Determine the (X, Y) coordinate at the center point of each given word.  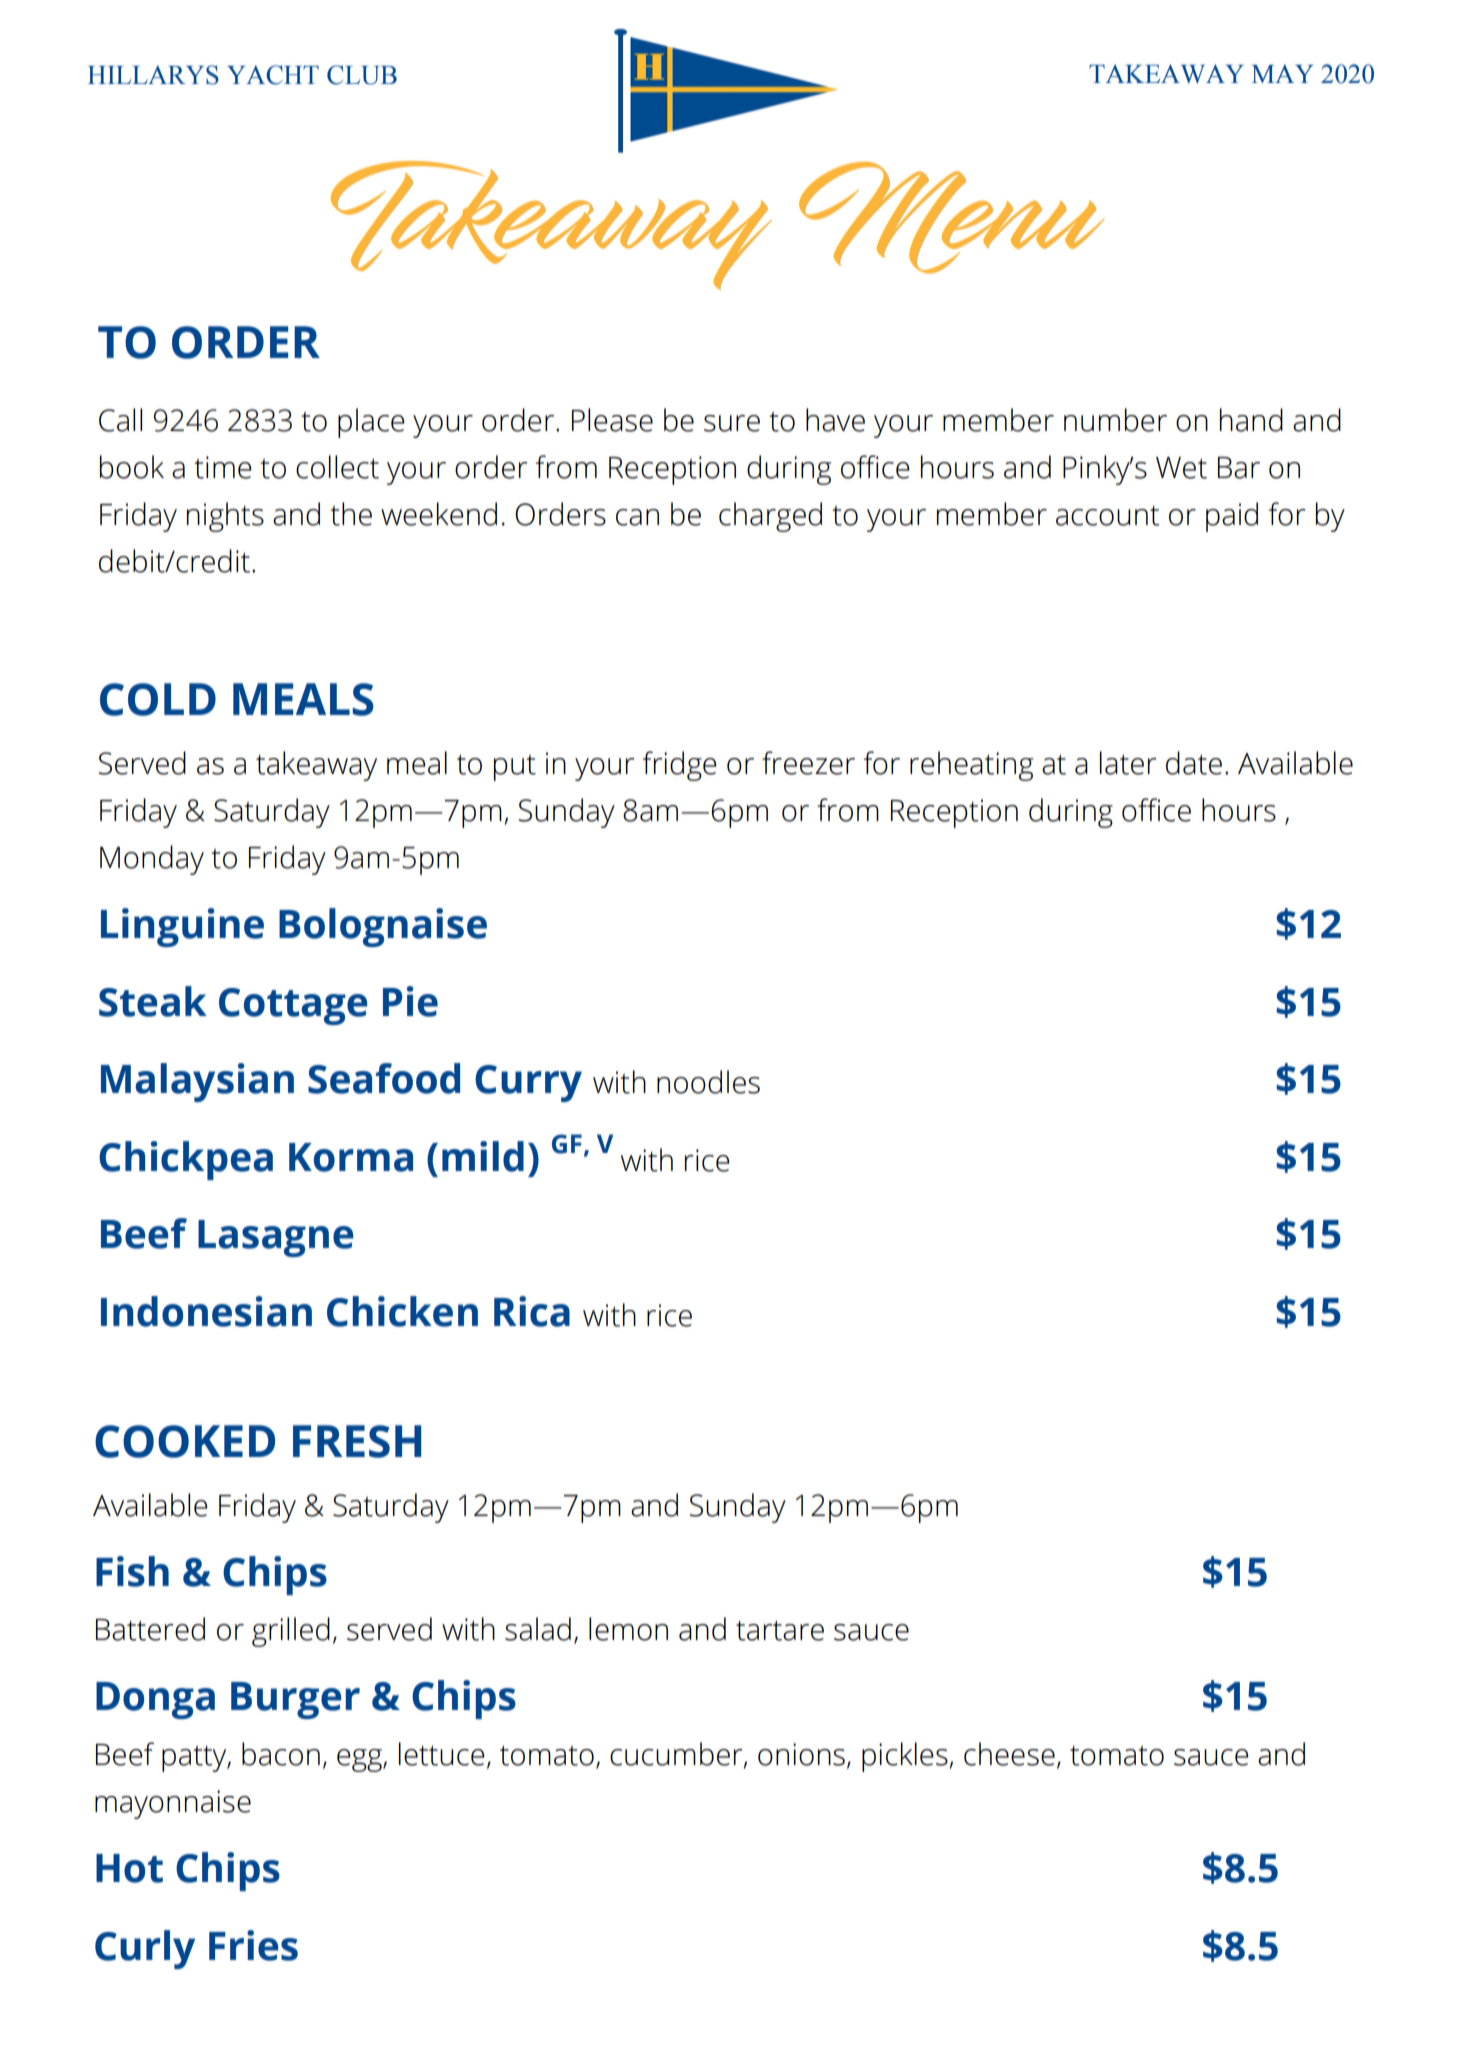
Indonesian (206, 1311)
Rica (532, 1311)
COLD (158, 699)
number (1115, 420)
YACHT (273, 75)
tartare (780, 1630)
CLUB (362, 75)
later (1128, 763)
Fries (253, 1945)
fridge (679, 766)
